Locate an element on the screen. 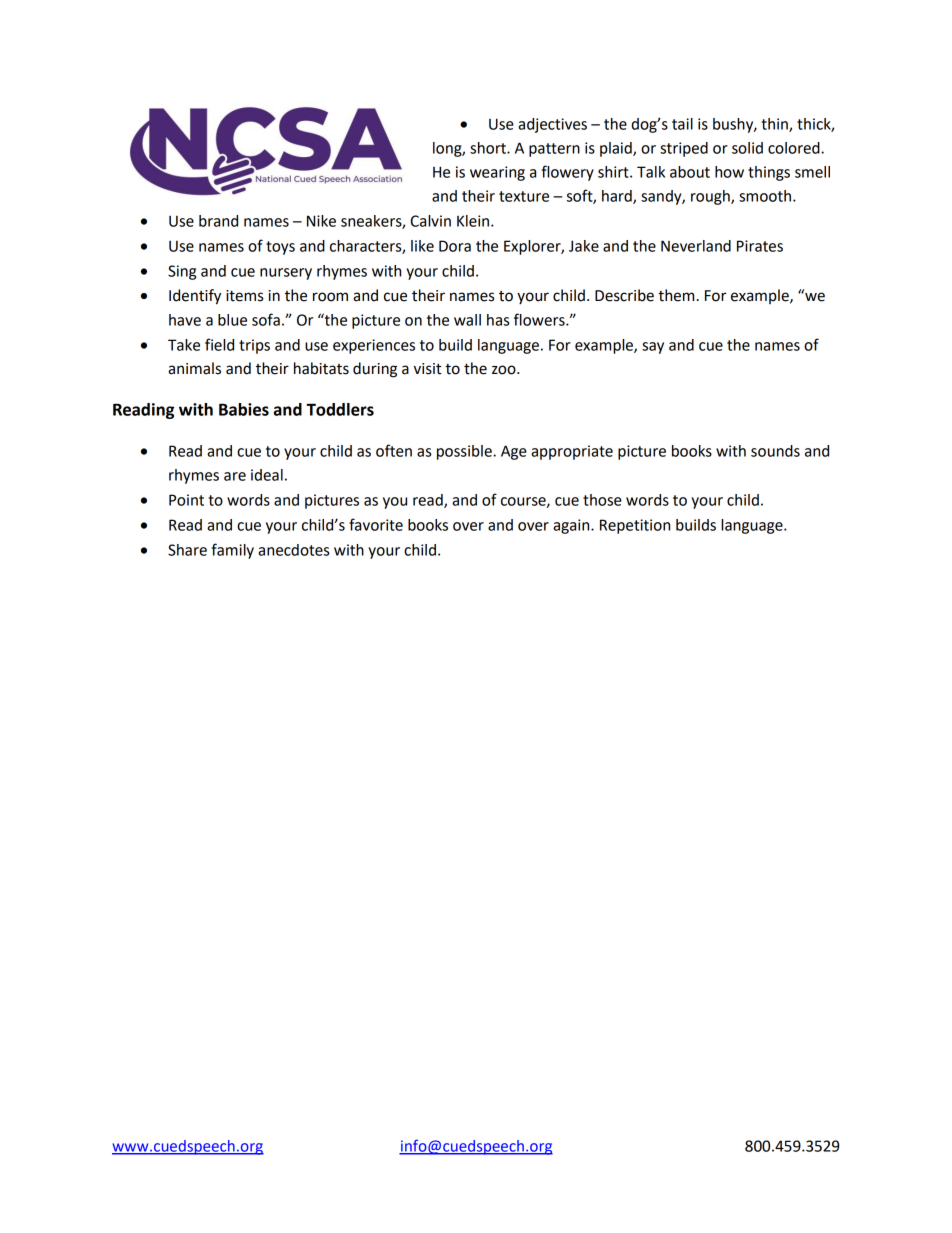  adjectives is located at coordinates (552, 125).
